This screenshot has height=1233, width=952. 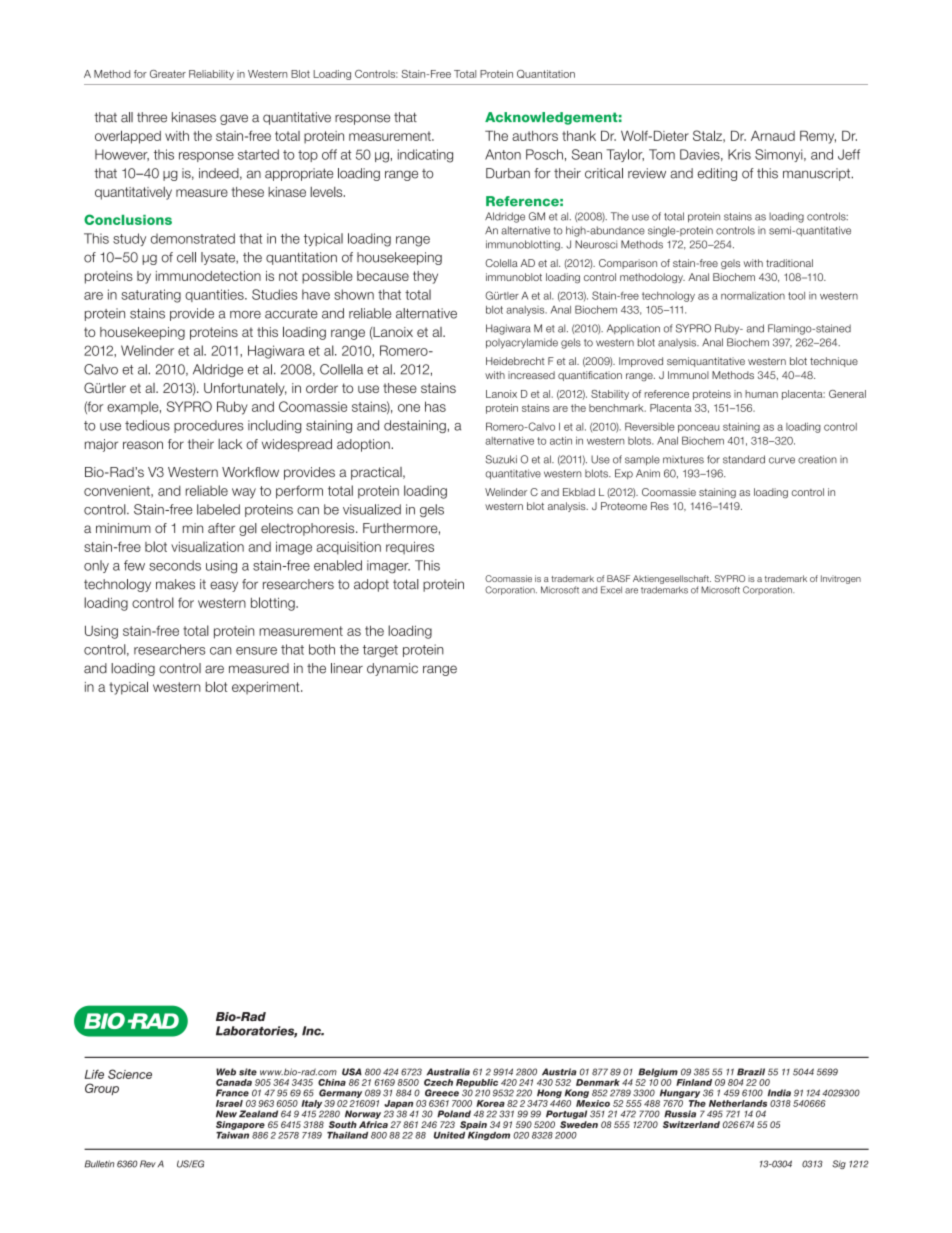 What do you see at coordinates (522, 343) in the screenshot?
I see `polyacrylamide` at bounding box center [522, 343].
